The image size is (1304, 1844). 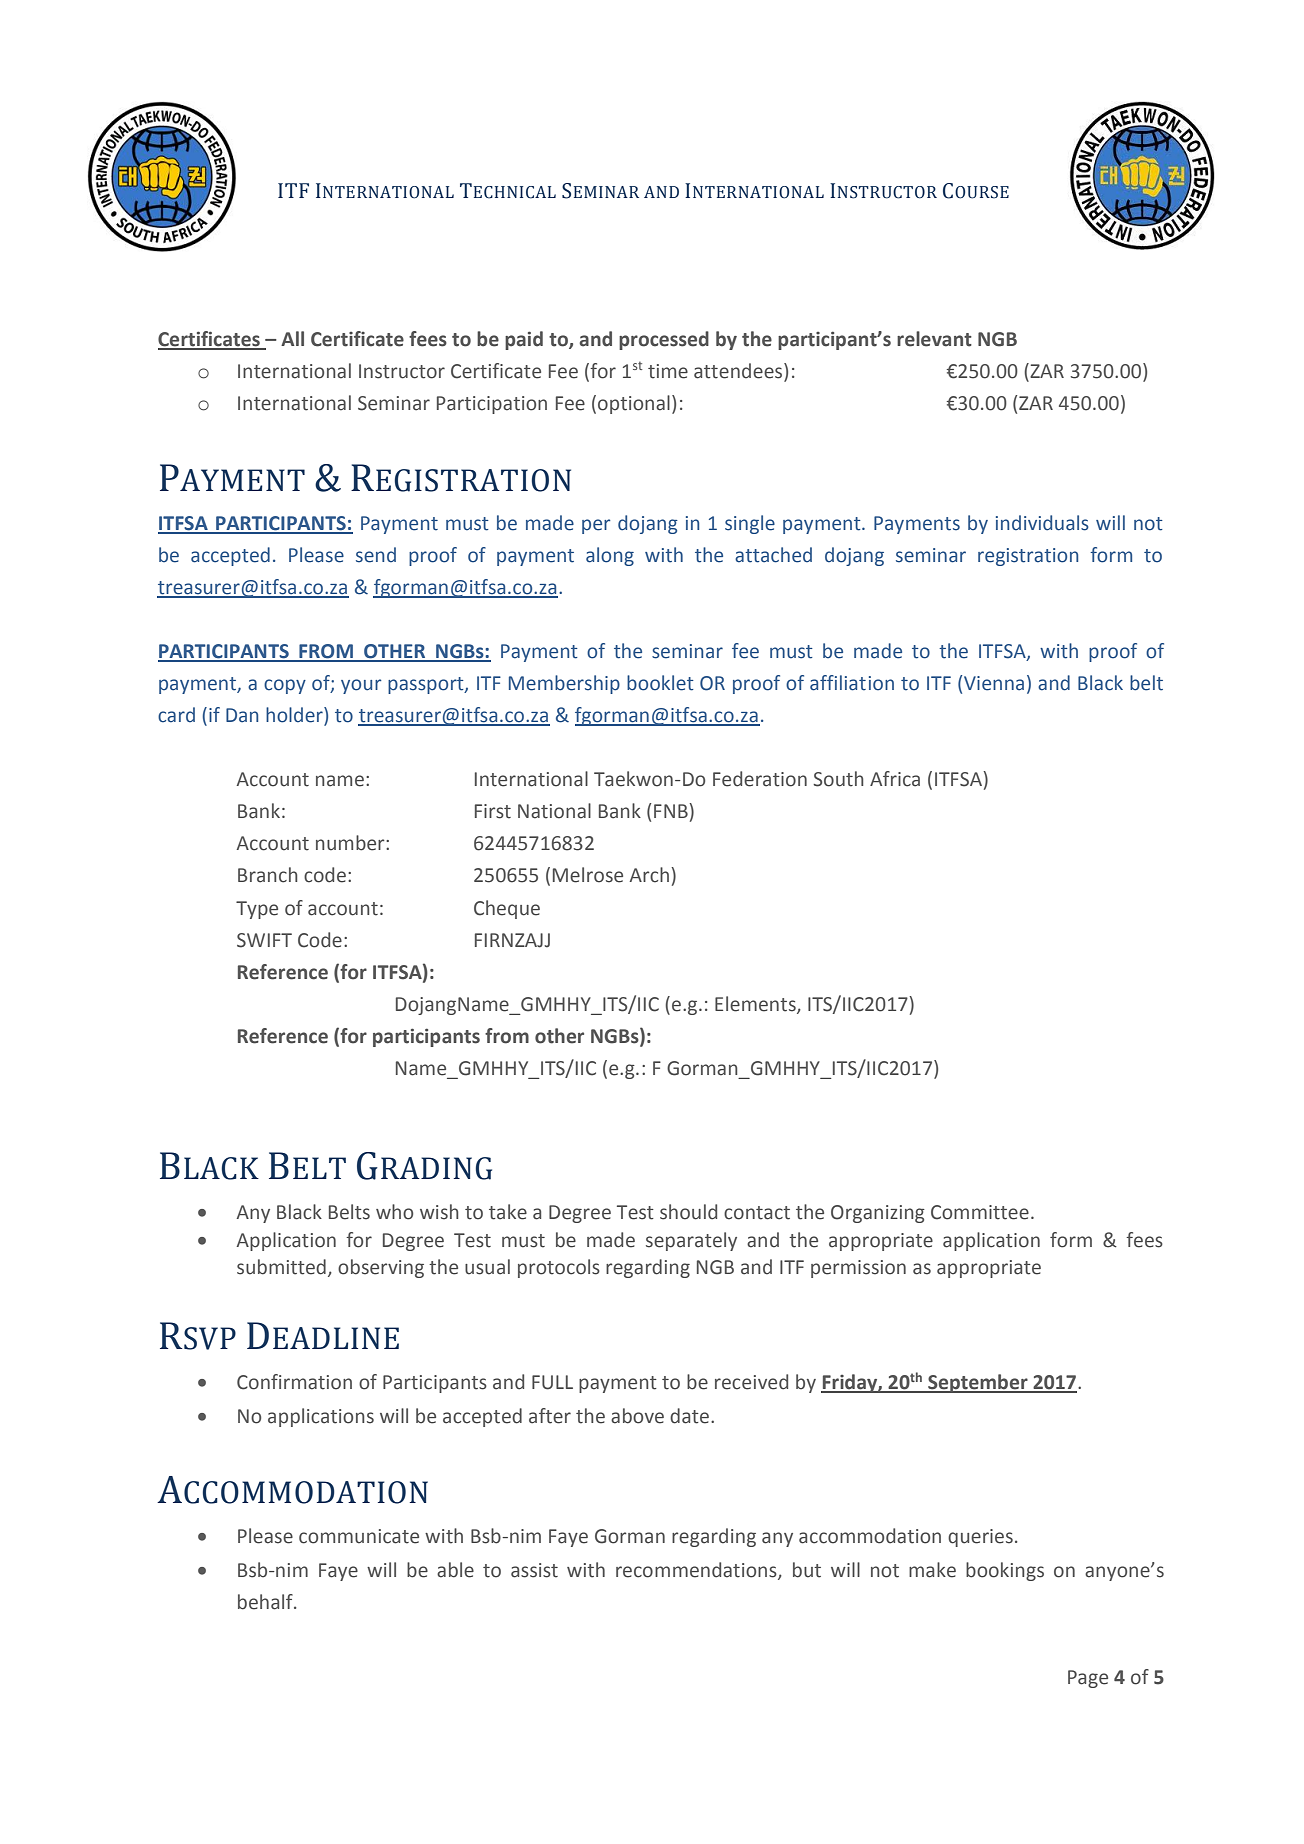 I want to click on submitted, so click(x=281, y=1267).
